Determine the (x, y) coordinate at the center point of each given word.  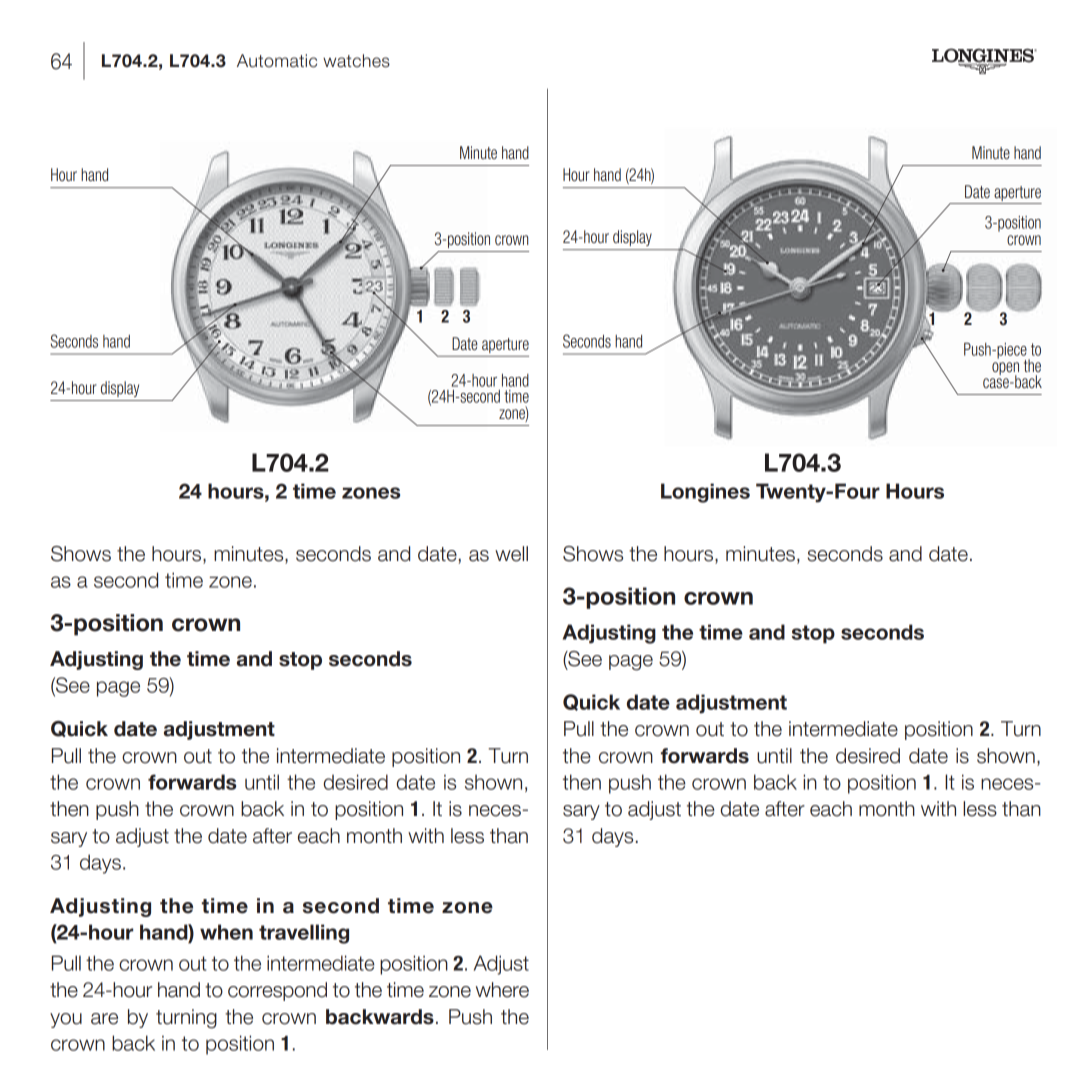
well (511, 554)
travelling (304, 934)
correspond (277, 991)
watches (356, 61)
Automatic (277, 61)
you (66, 1020)
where (502, 990)
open (1005, 369)
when (226, 932)
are (104, 1019)
